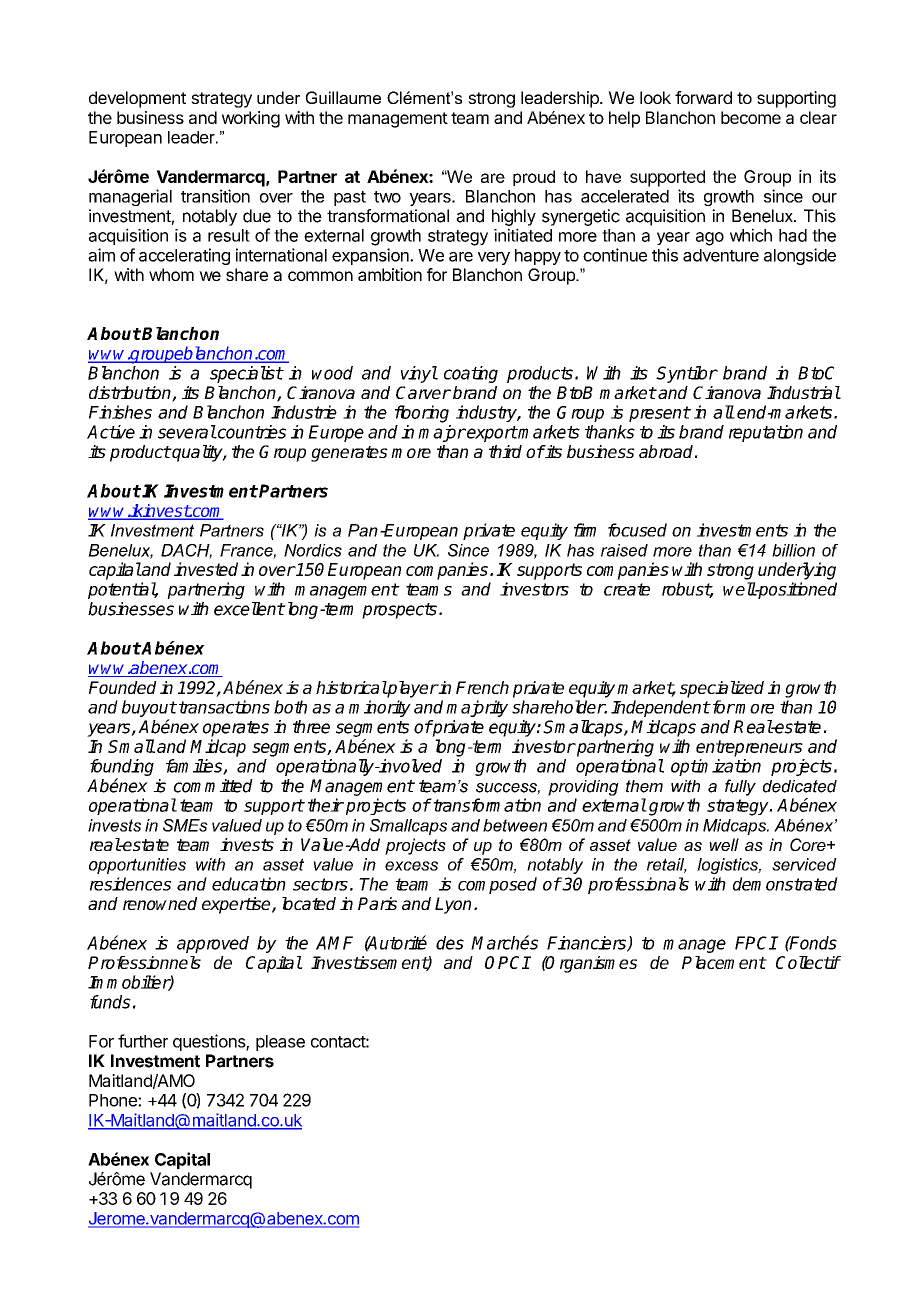 This image has width=924, height=1308. Describe the element at coordinates (160, 903) in the image. I see `renowned` at that location.
